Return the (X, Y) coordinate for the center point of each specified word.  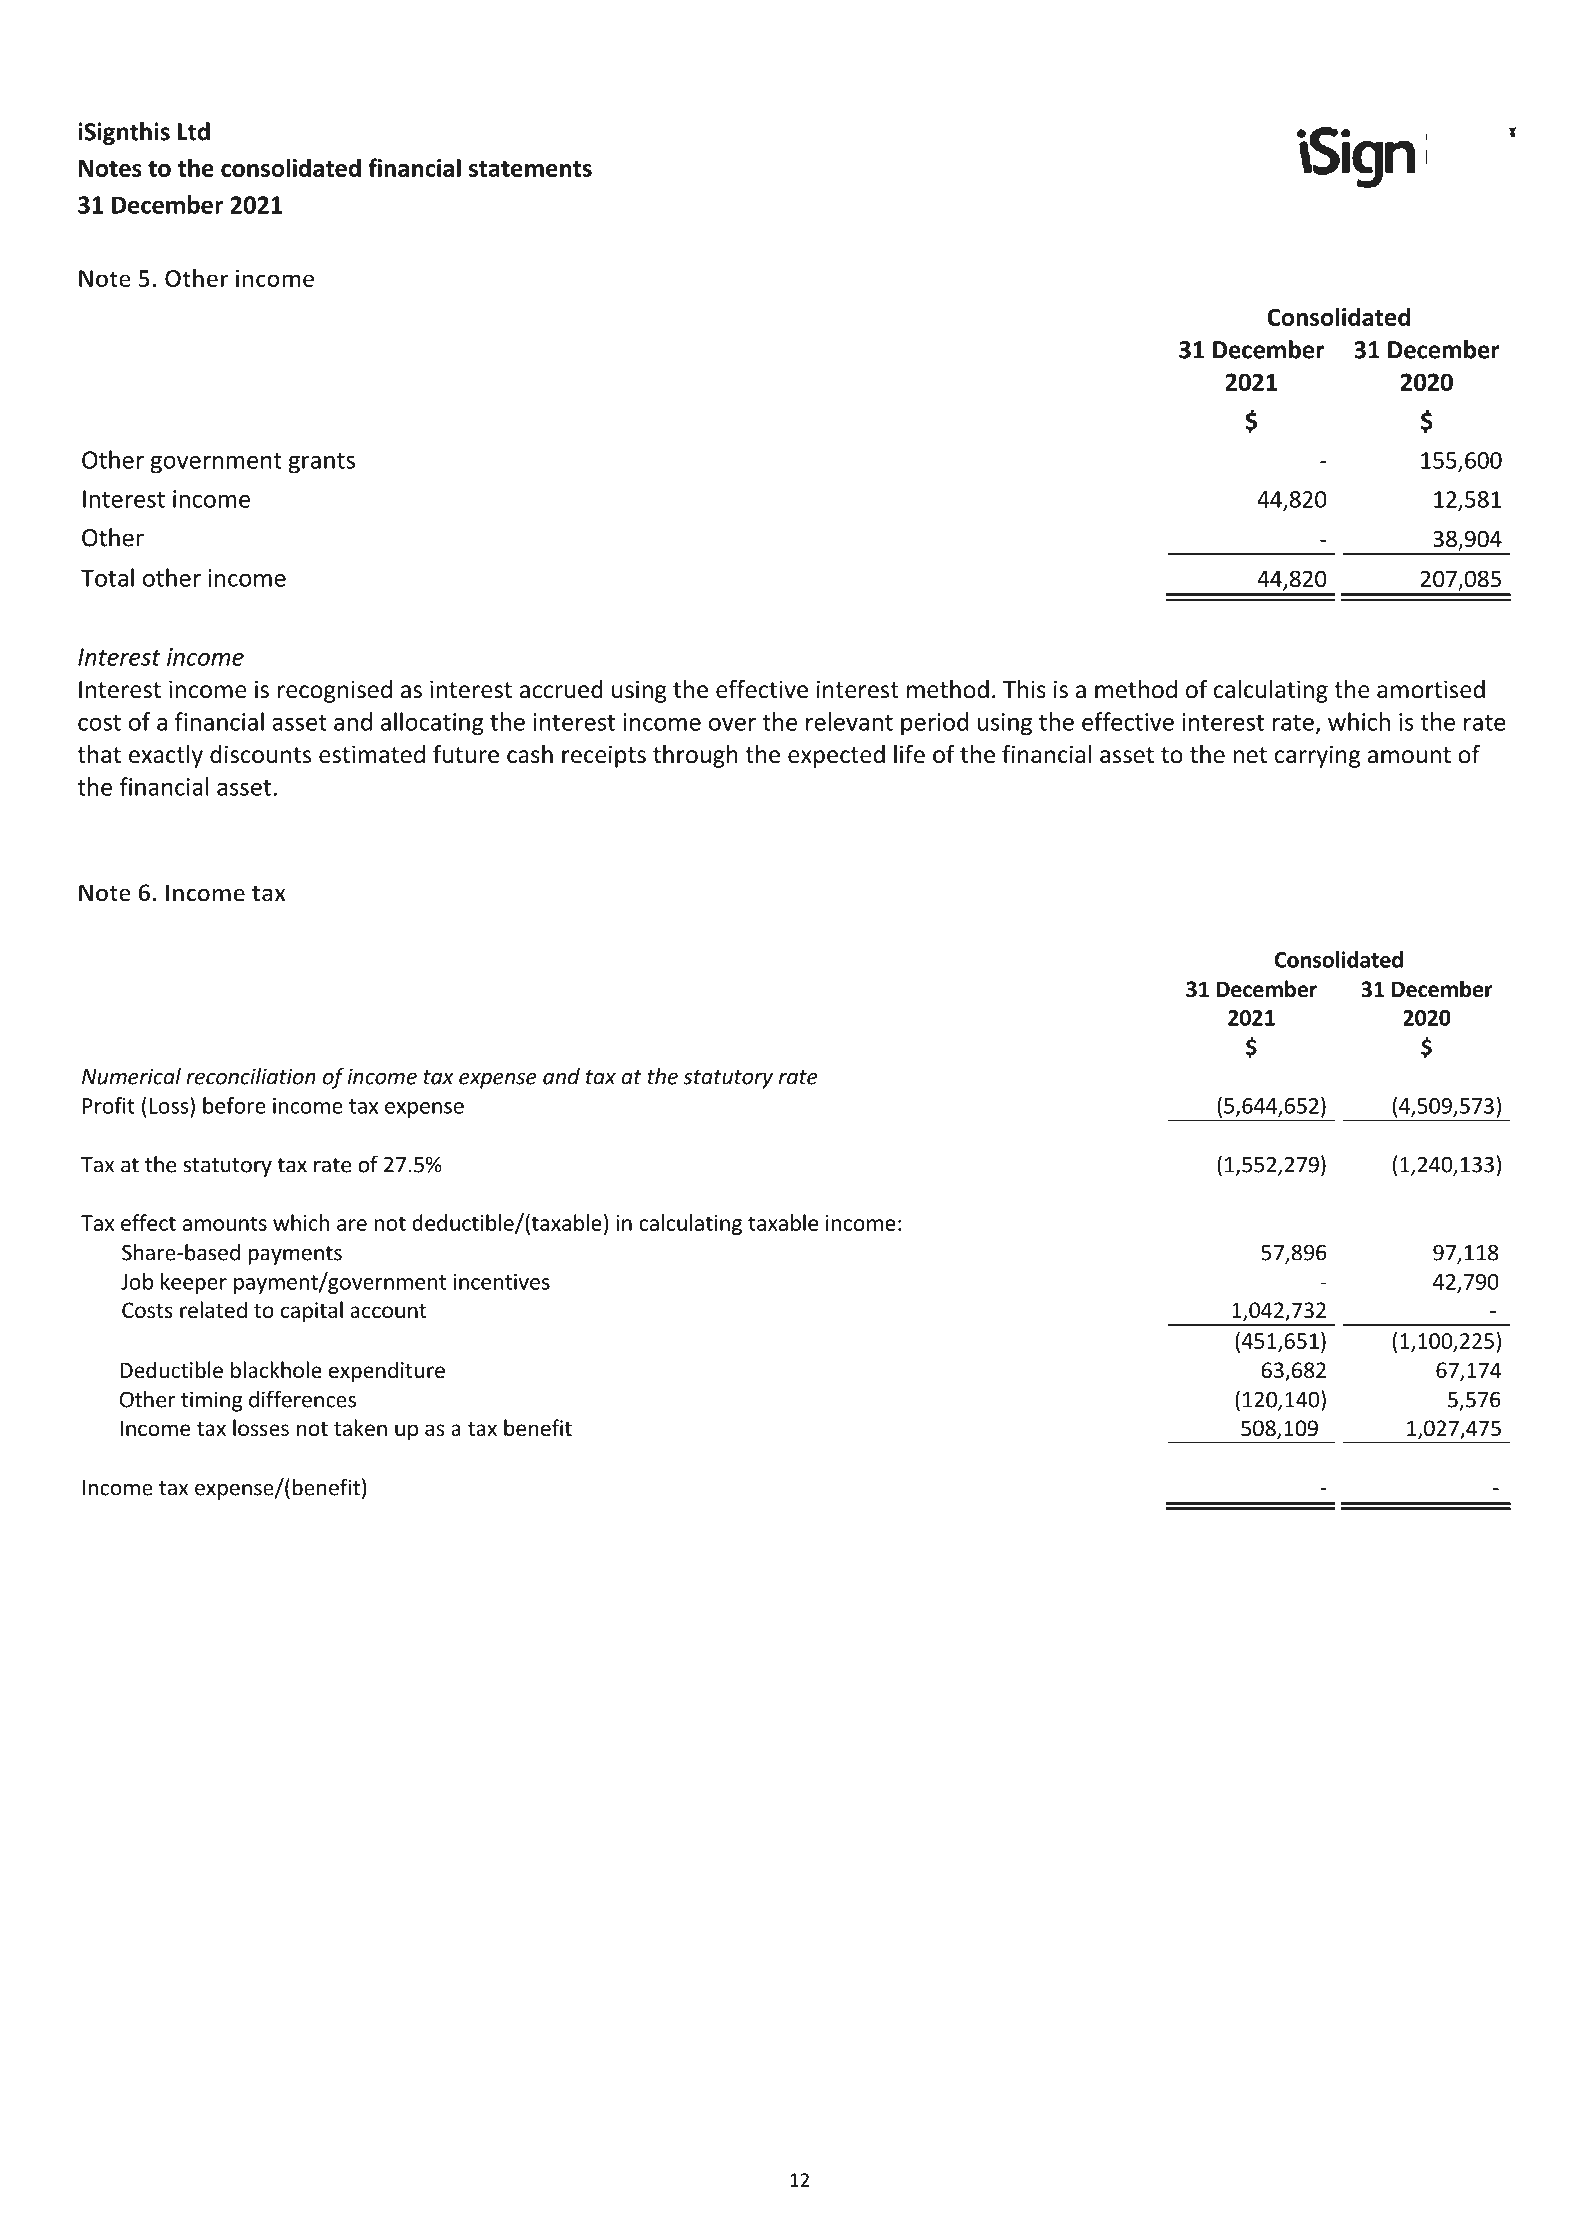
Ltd (194, 131)
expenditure (387, 1372)
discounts (260, 754)
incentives (502, 1282)
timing (211, 1401)
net (1250, 755)
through (695, 756)
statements (530, 169)
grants (321, 463)
